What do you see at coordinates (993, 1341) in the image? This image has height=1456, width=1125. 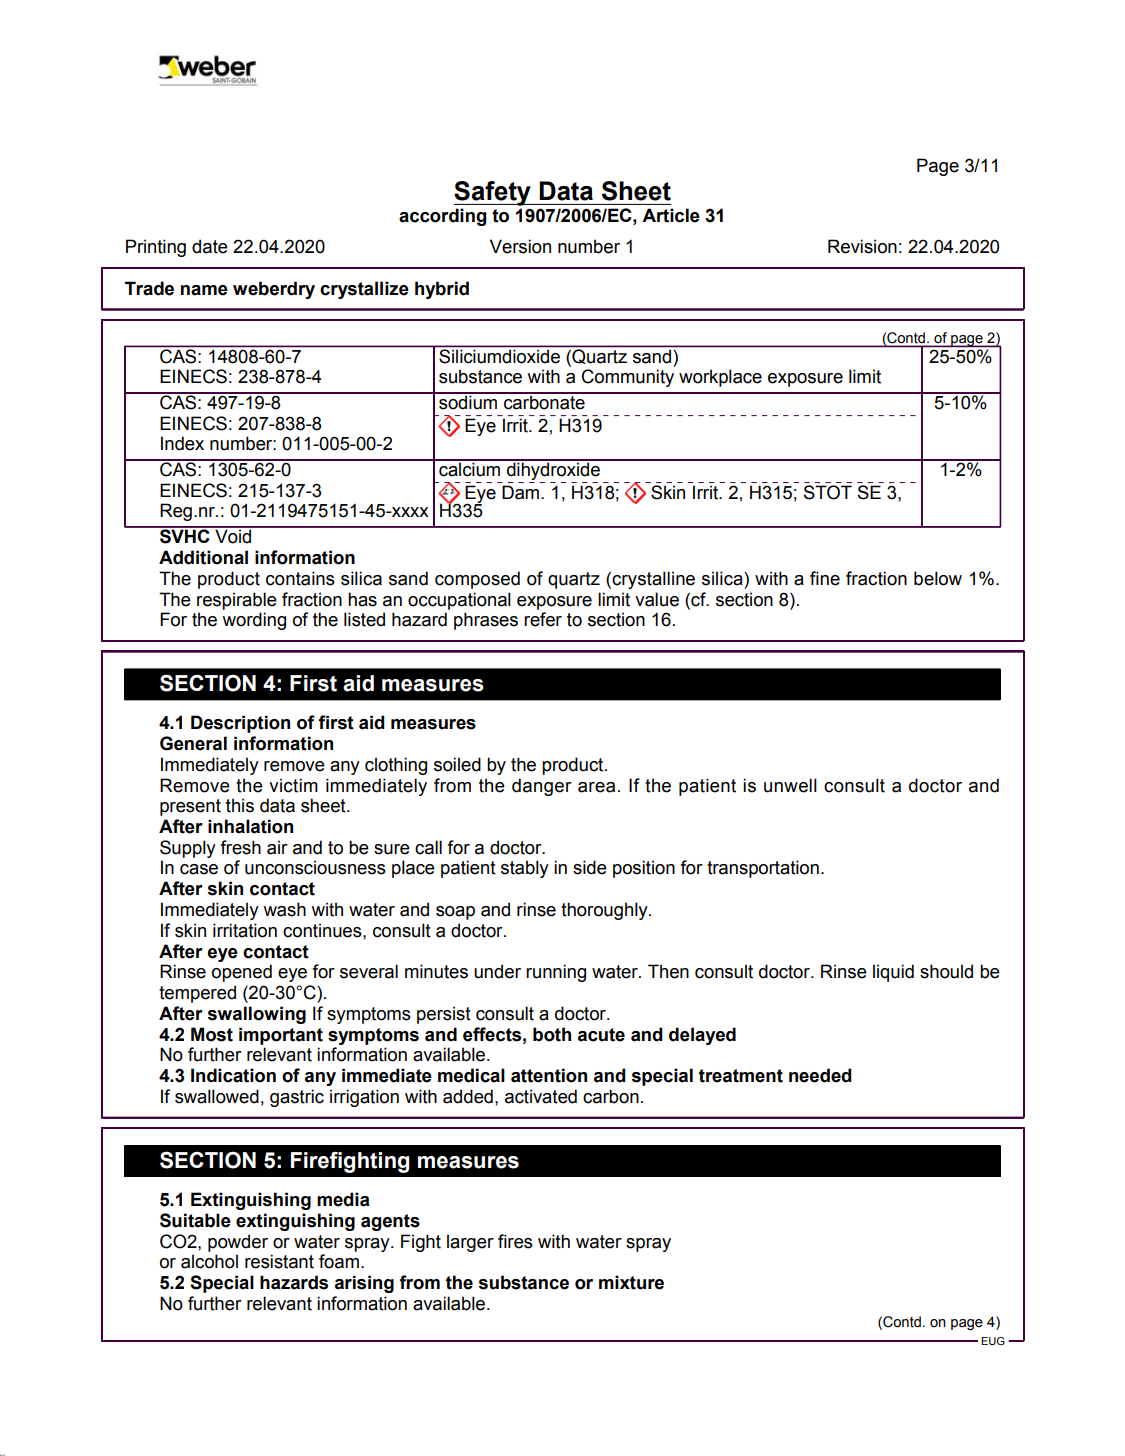 I see `EUG` at bounding box center [993, 1341].
